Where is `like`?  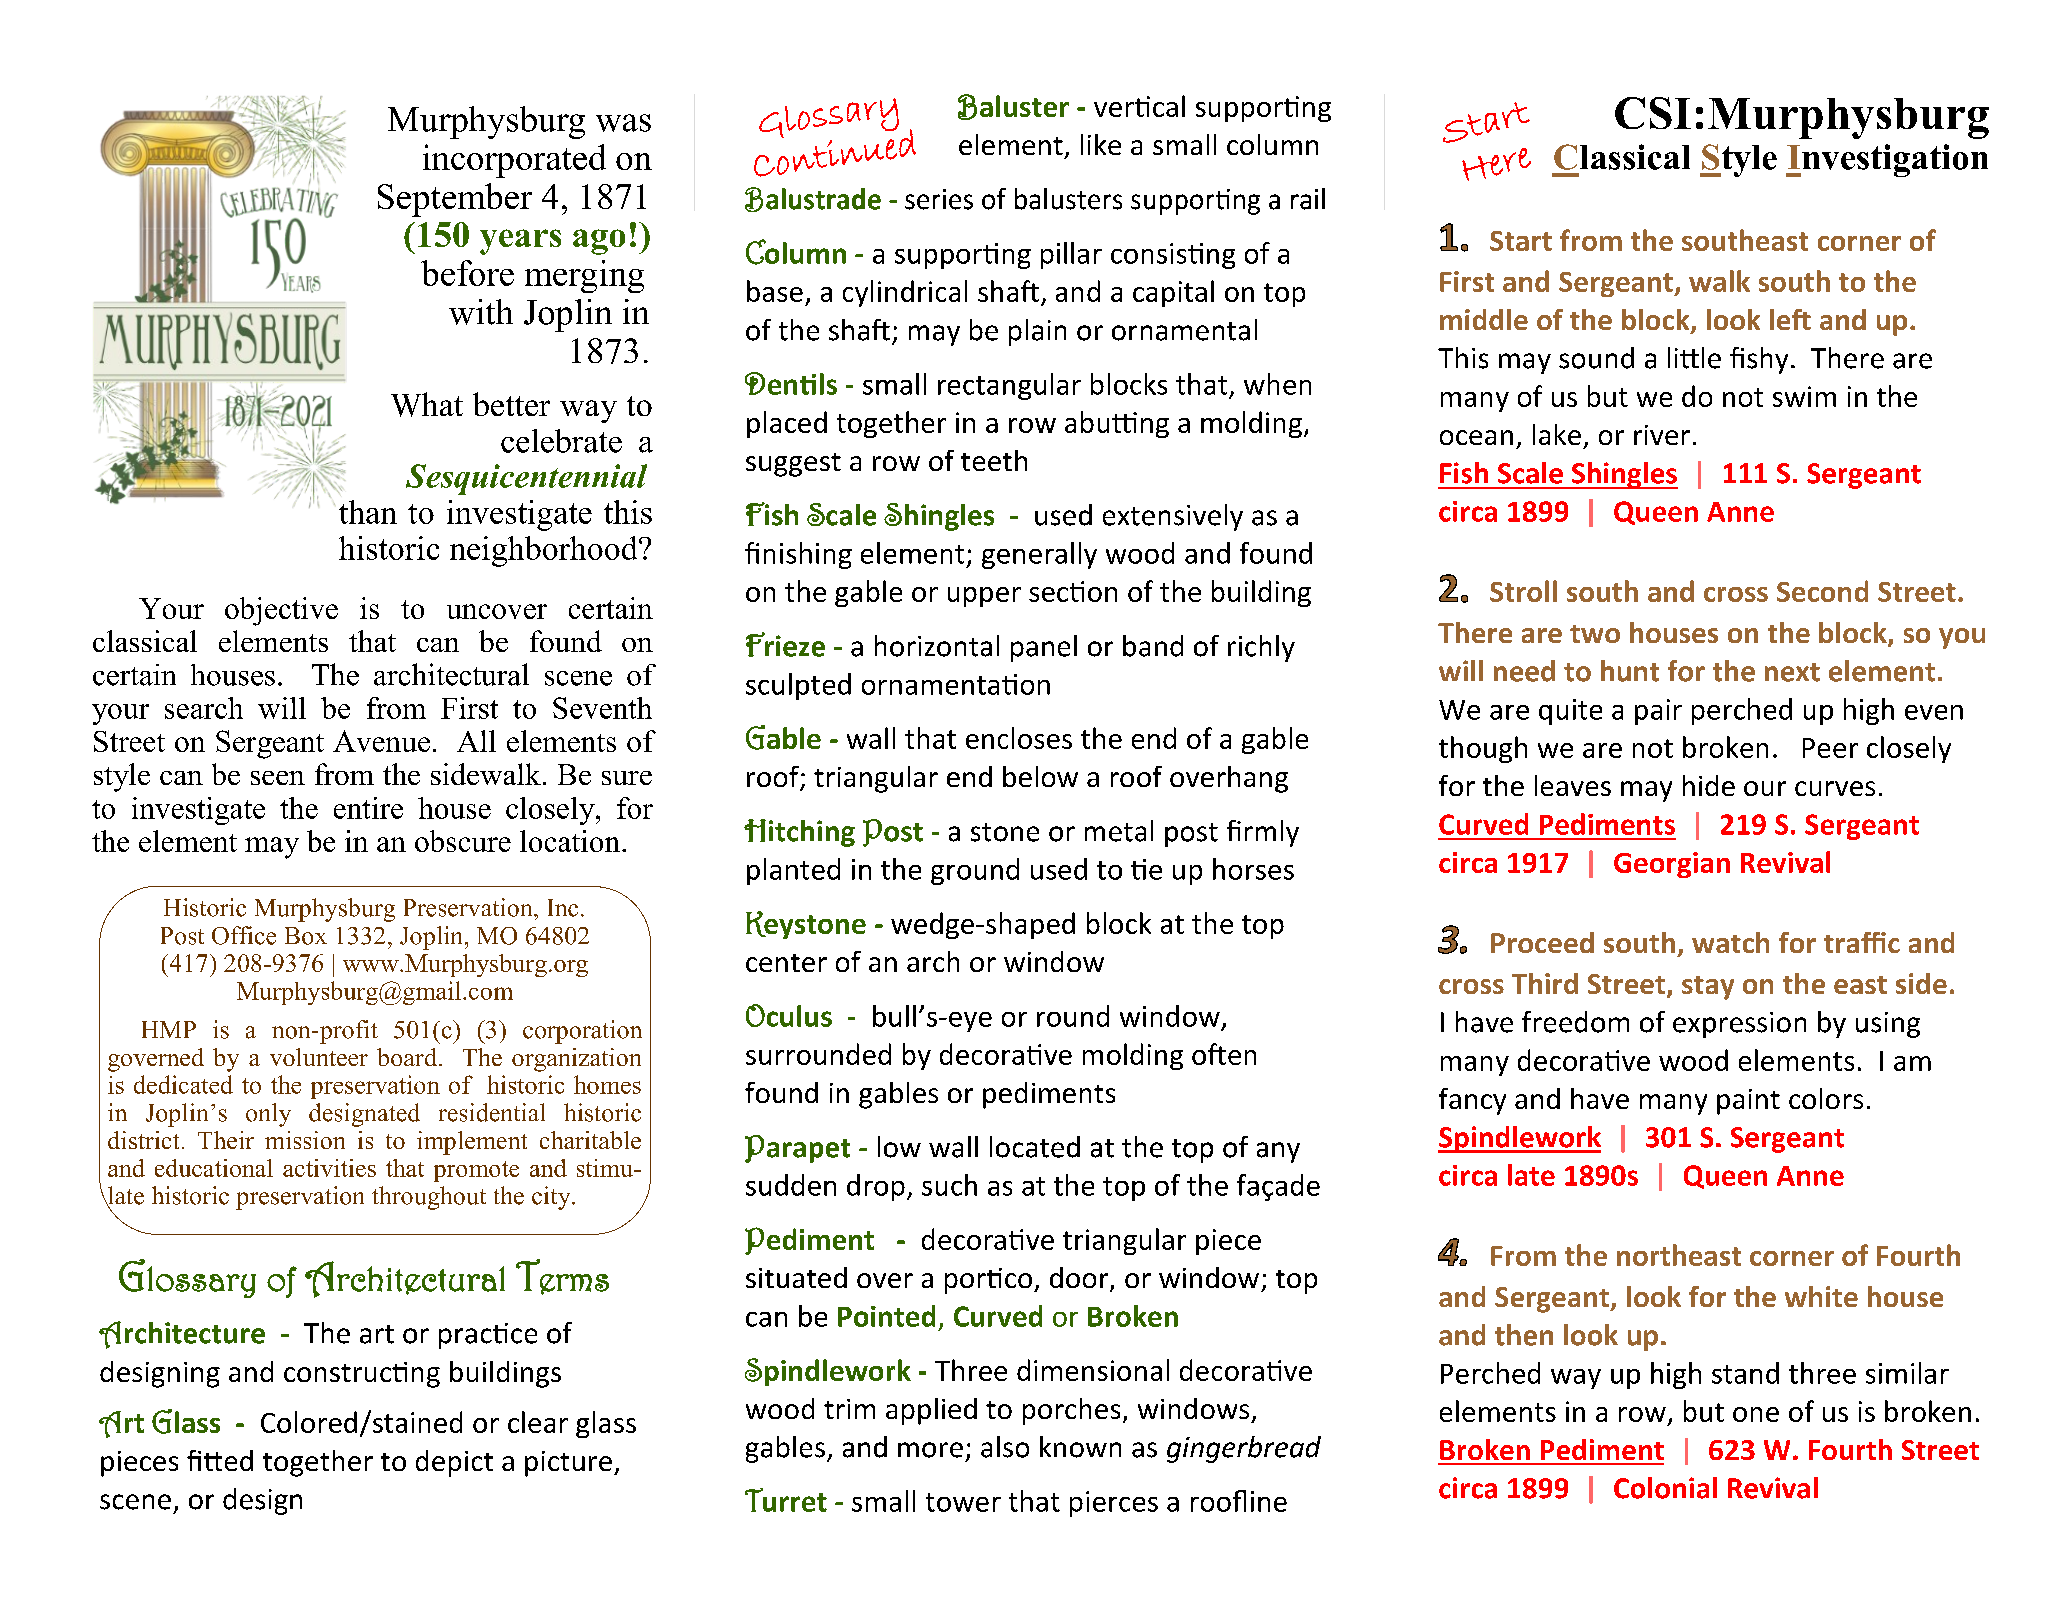
like is located at coordinates (1101, 144).
